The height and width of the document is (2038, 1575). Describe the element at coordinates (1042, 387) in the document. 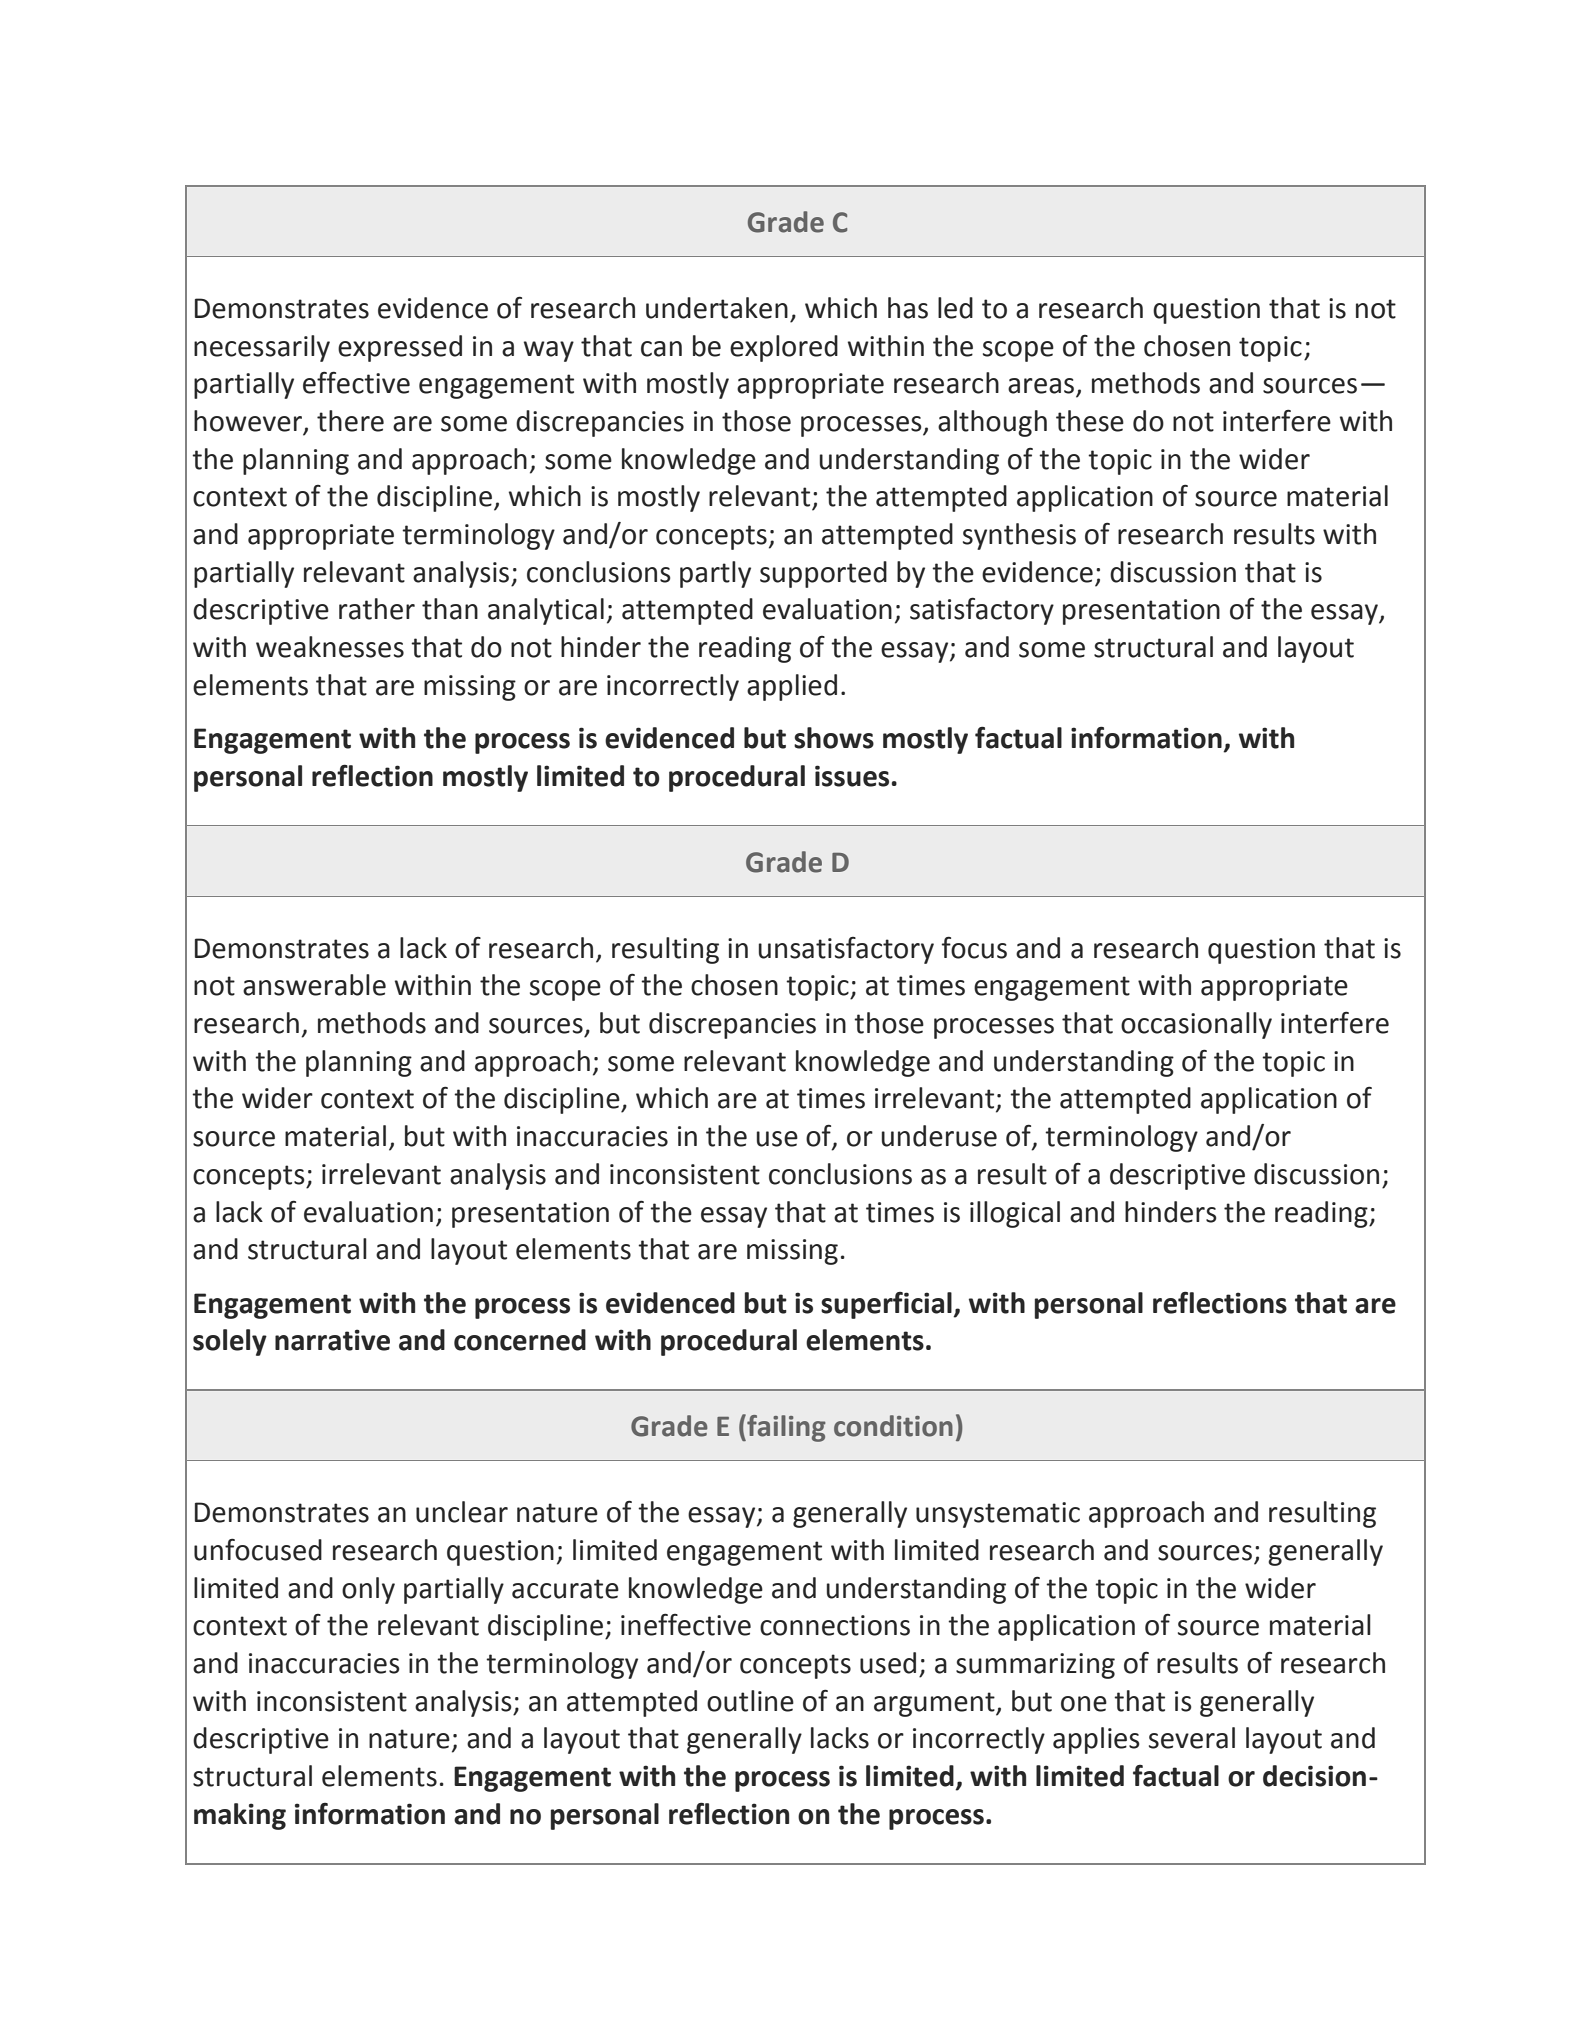

I see `areas` at that location.
